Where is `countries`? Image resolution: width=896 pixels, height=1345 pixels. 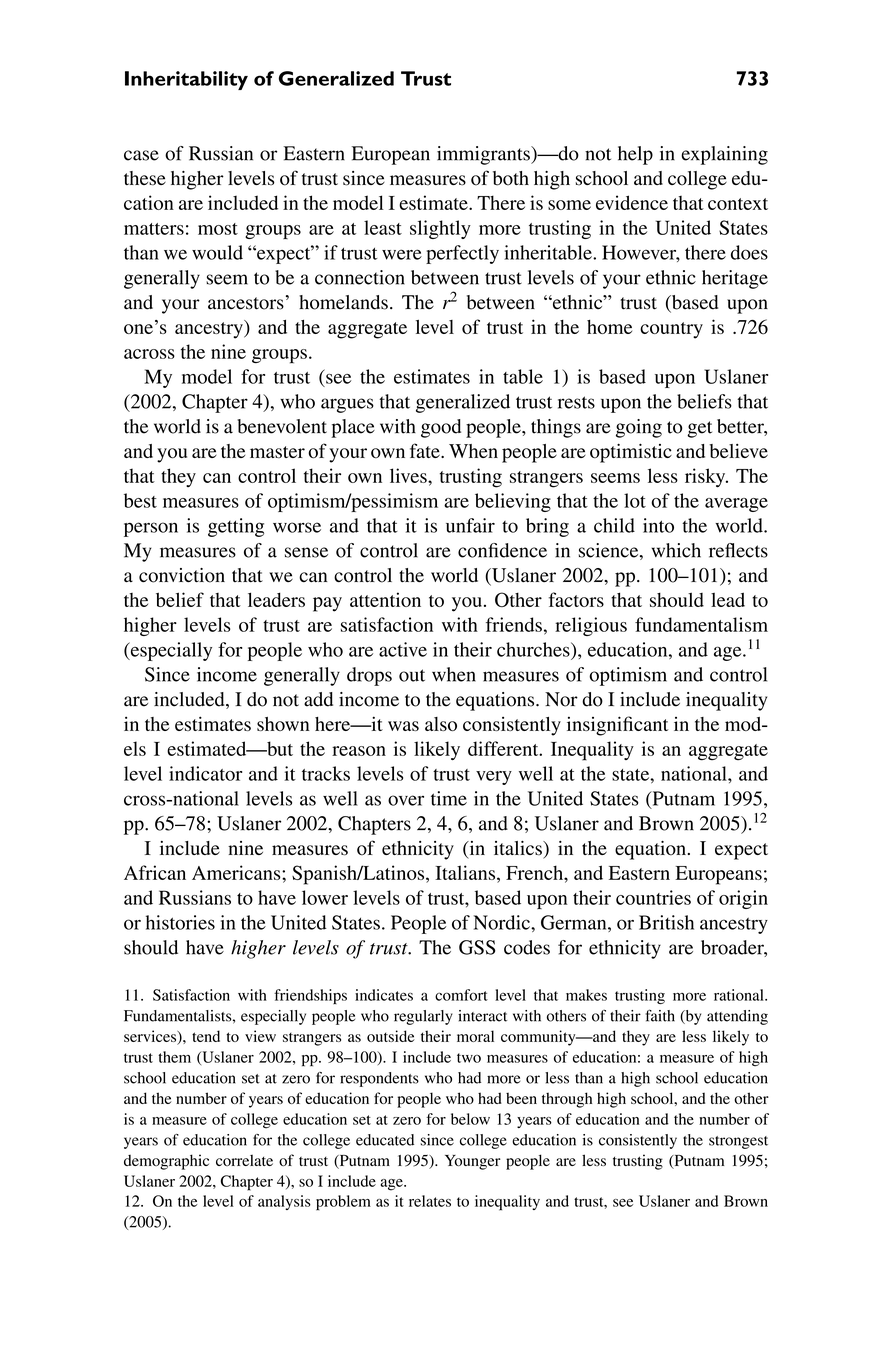
countries is located at coordinates (653, 897).
